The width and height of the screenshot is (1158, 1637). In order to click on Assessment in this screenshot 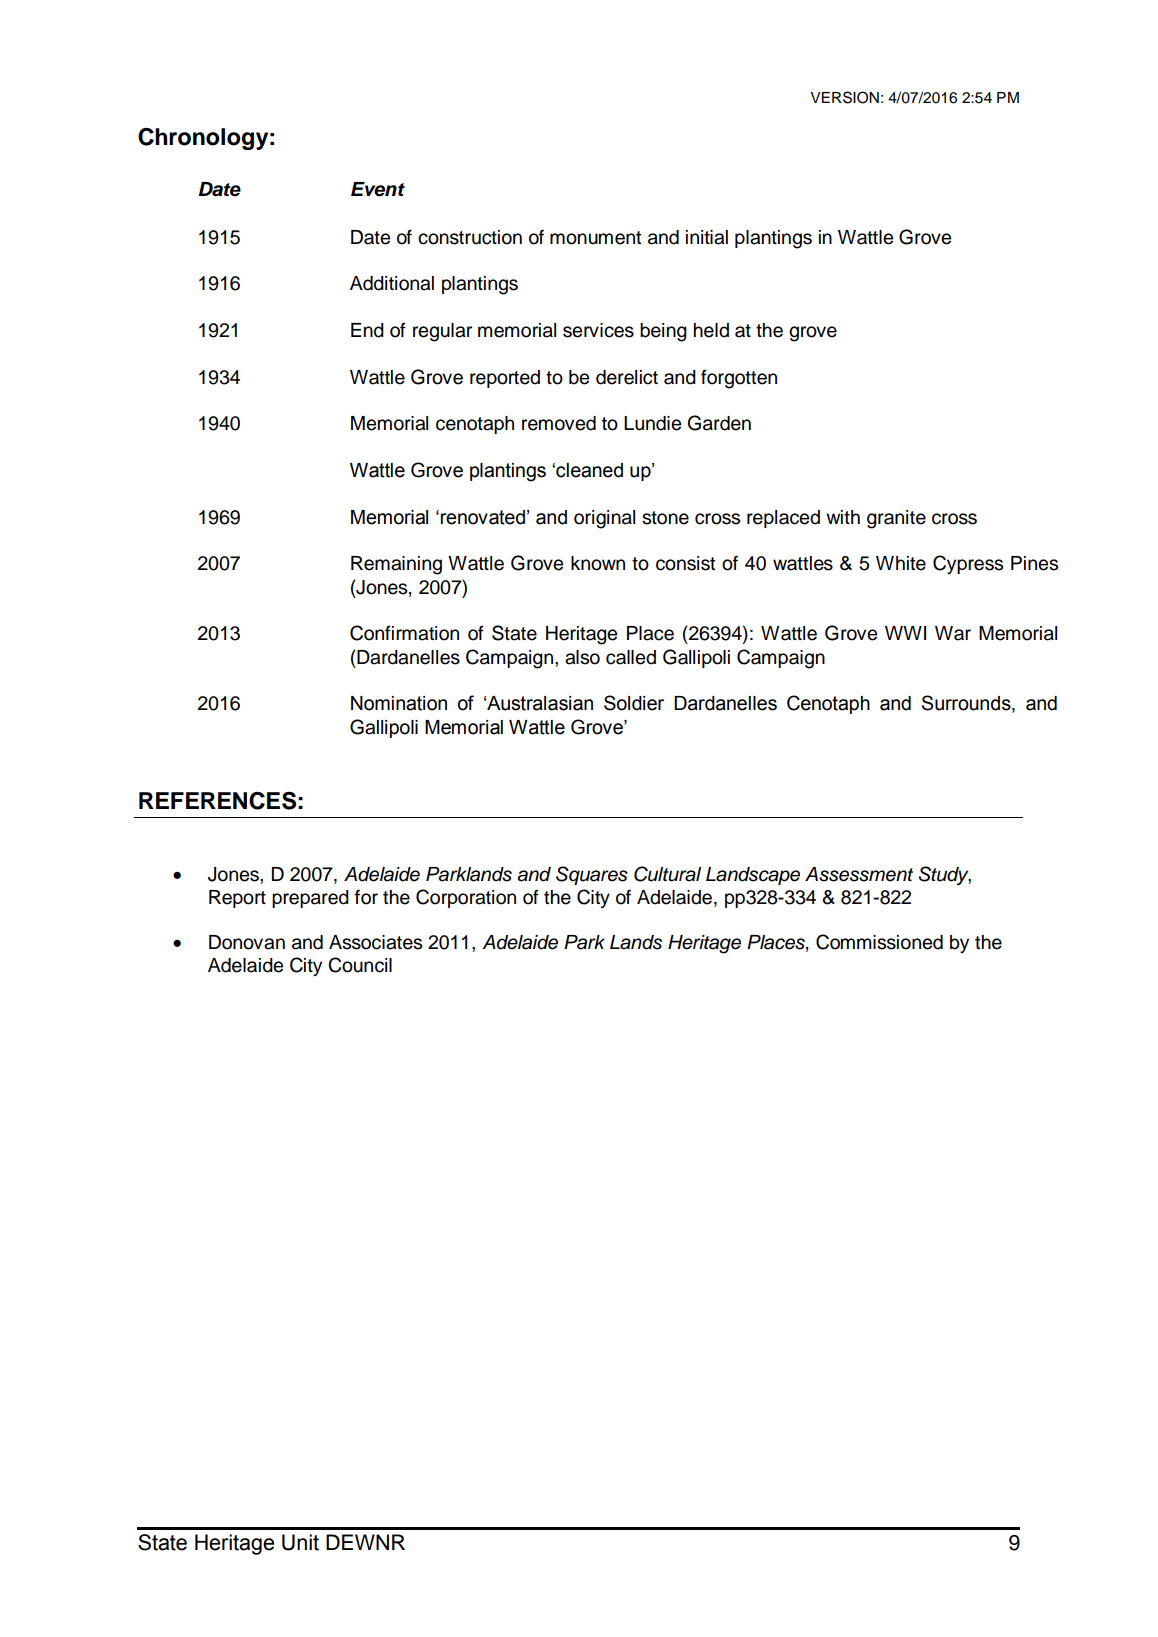, I will do `click(859, 874)`.
